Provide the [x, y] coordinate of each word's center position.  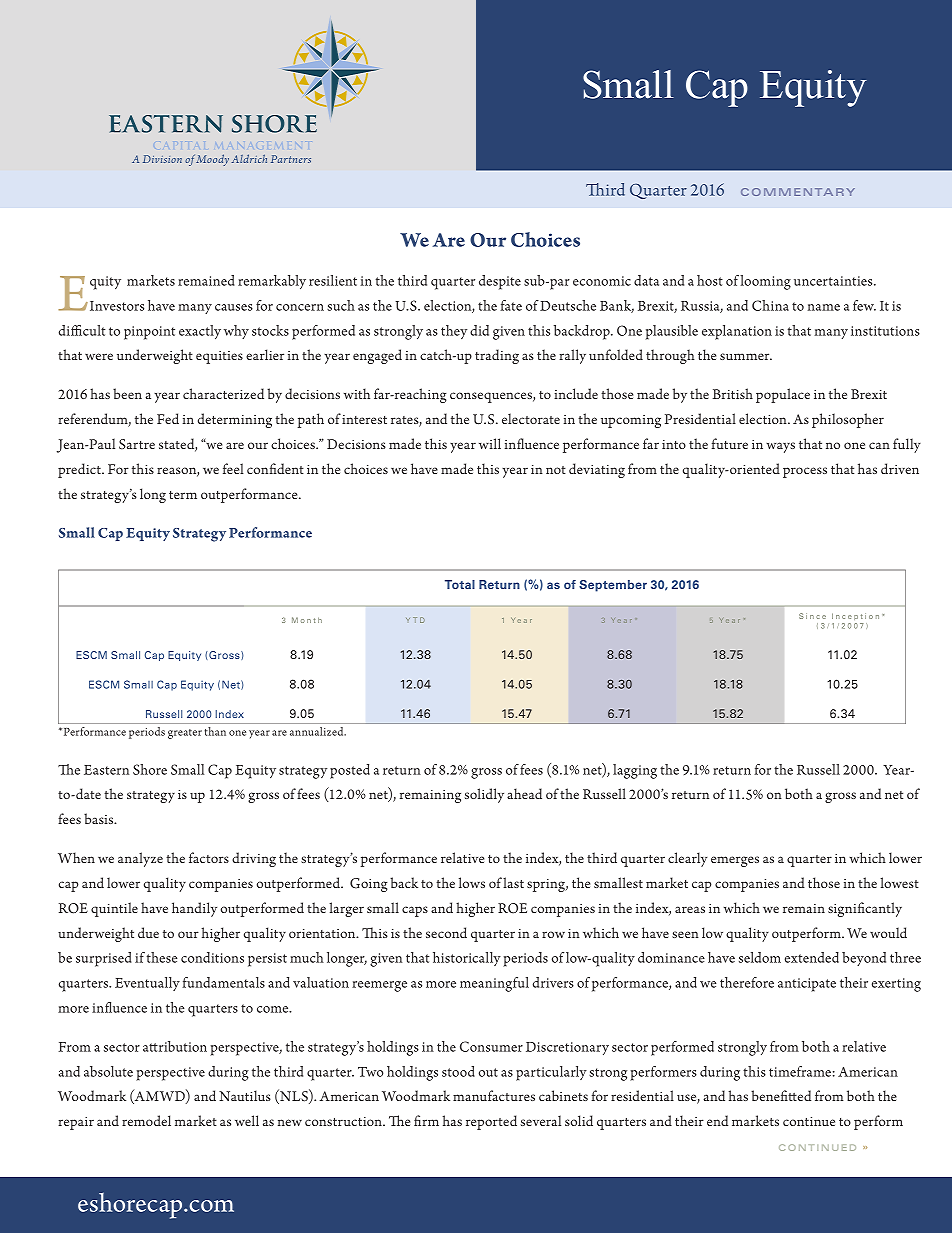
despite [500, 282]
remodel [146, 1120]
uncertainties [834, 281]
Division [162, 159]
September [613, 586]
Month [307, 620]
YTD [415, 620]
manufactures [494, 1095]
